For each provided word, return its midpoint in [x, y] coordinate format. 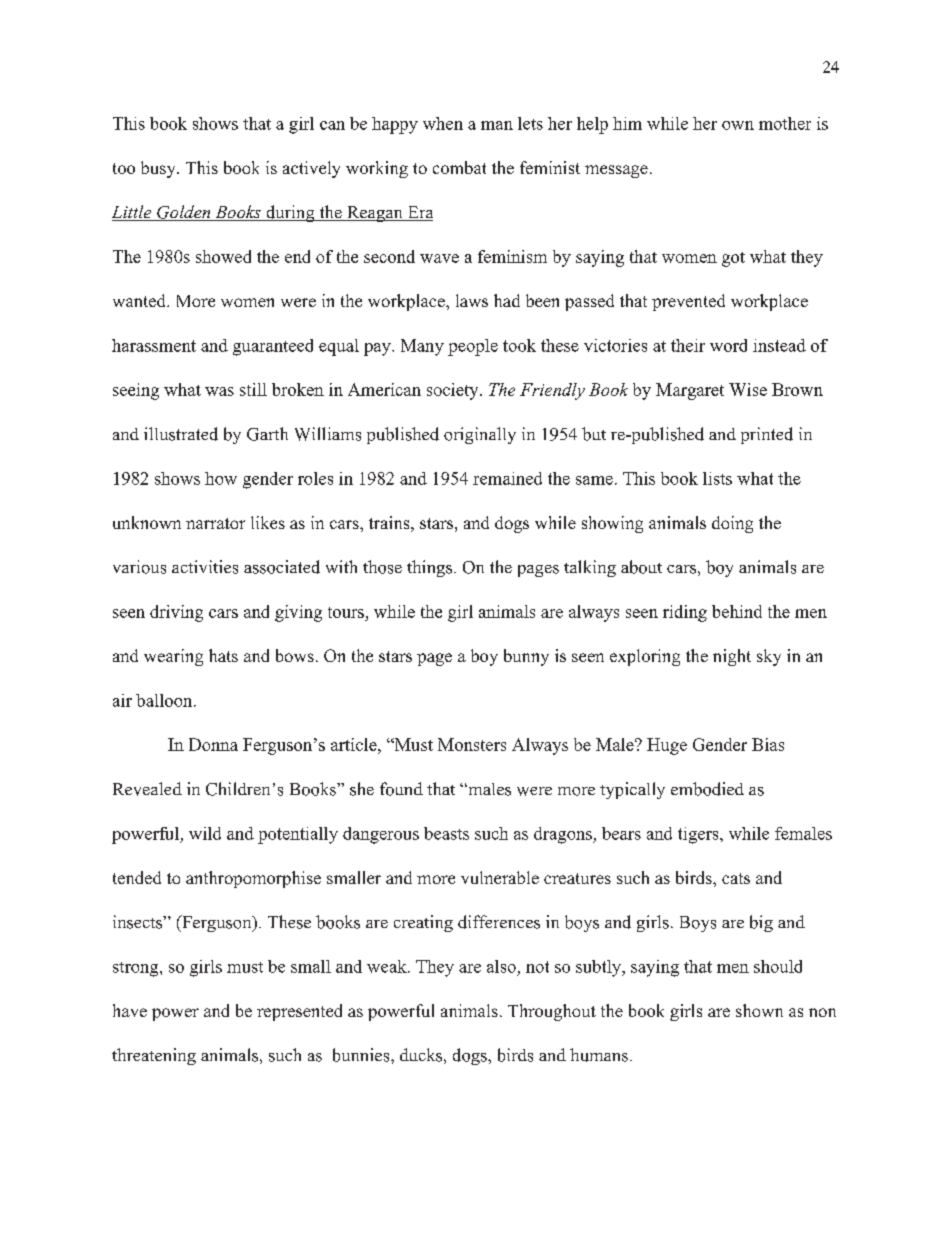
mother [785, 123]
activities [205, 567]
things [429, 568]
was [219, 391]
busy [159, 169]
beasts [446, 833]
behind [737, 611]
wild [205, 833]
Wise [748, 389]
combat [459, 167]
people [473, 347]
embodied [707, 789]
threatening [154, 1056]
